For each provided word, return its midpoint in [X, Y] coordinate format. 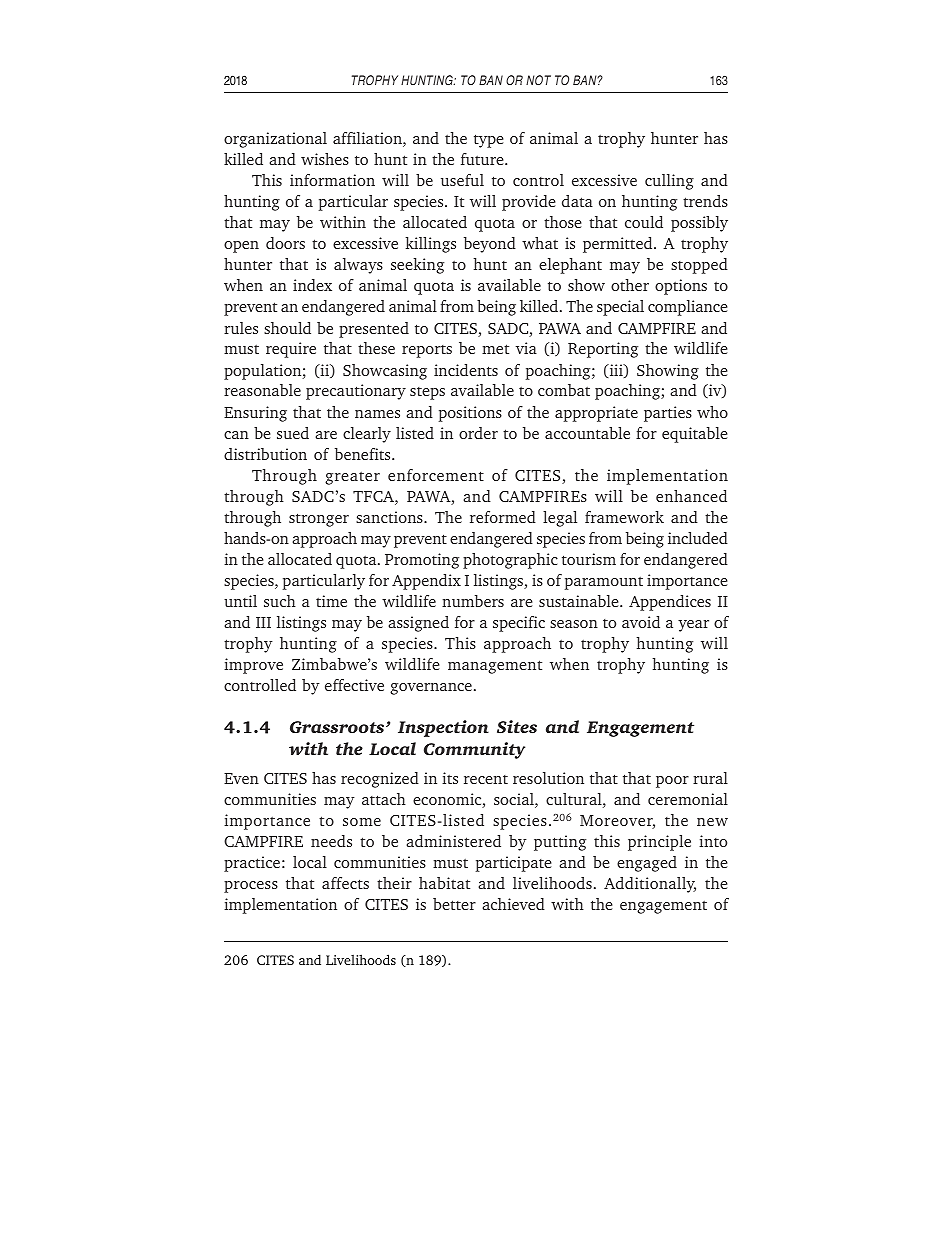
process [251, 887]
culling [669, 182]
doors [285, 243]
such [280, 601]
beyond [490, 245]
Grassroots [338, 727]
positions [470, 414]
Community [474, 750]
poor [672, 782]
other [630, 285]
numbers [473, 601]
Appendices [670, 603]
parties [668, 414]
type [489, 141]
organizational [275, 140]
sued [293, 433]
